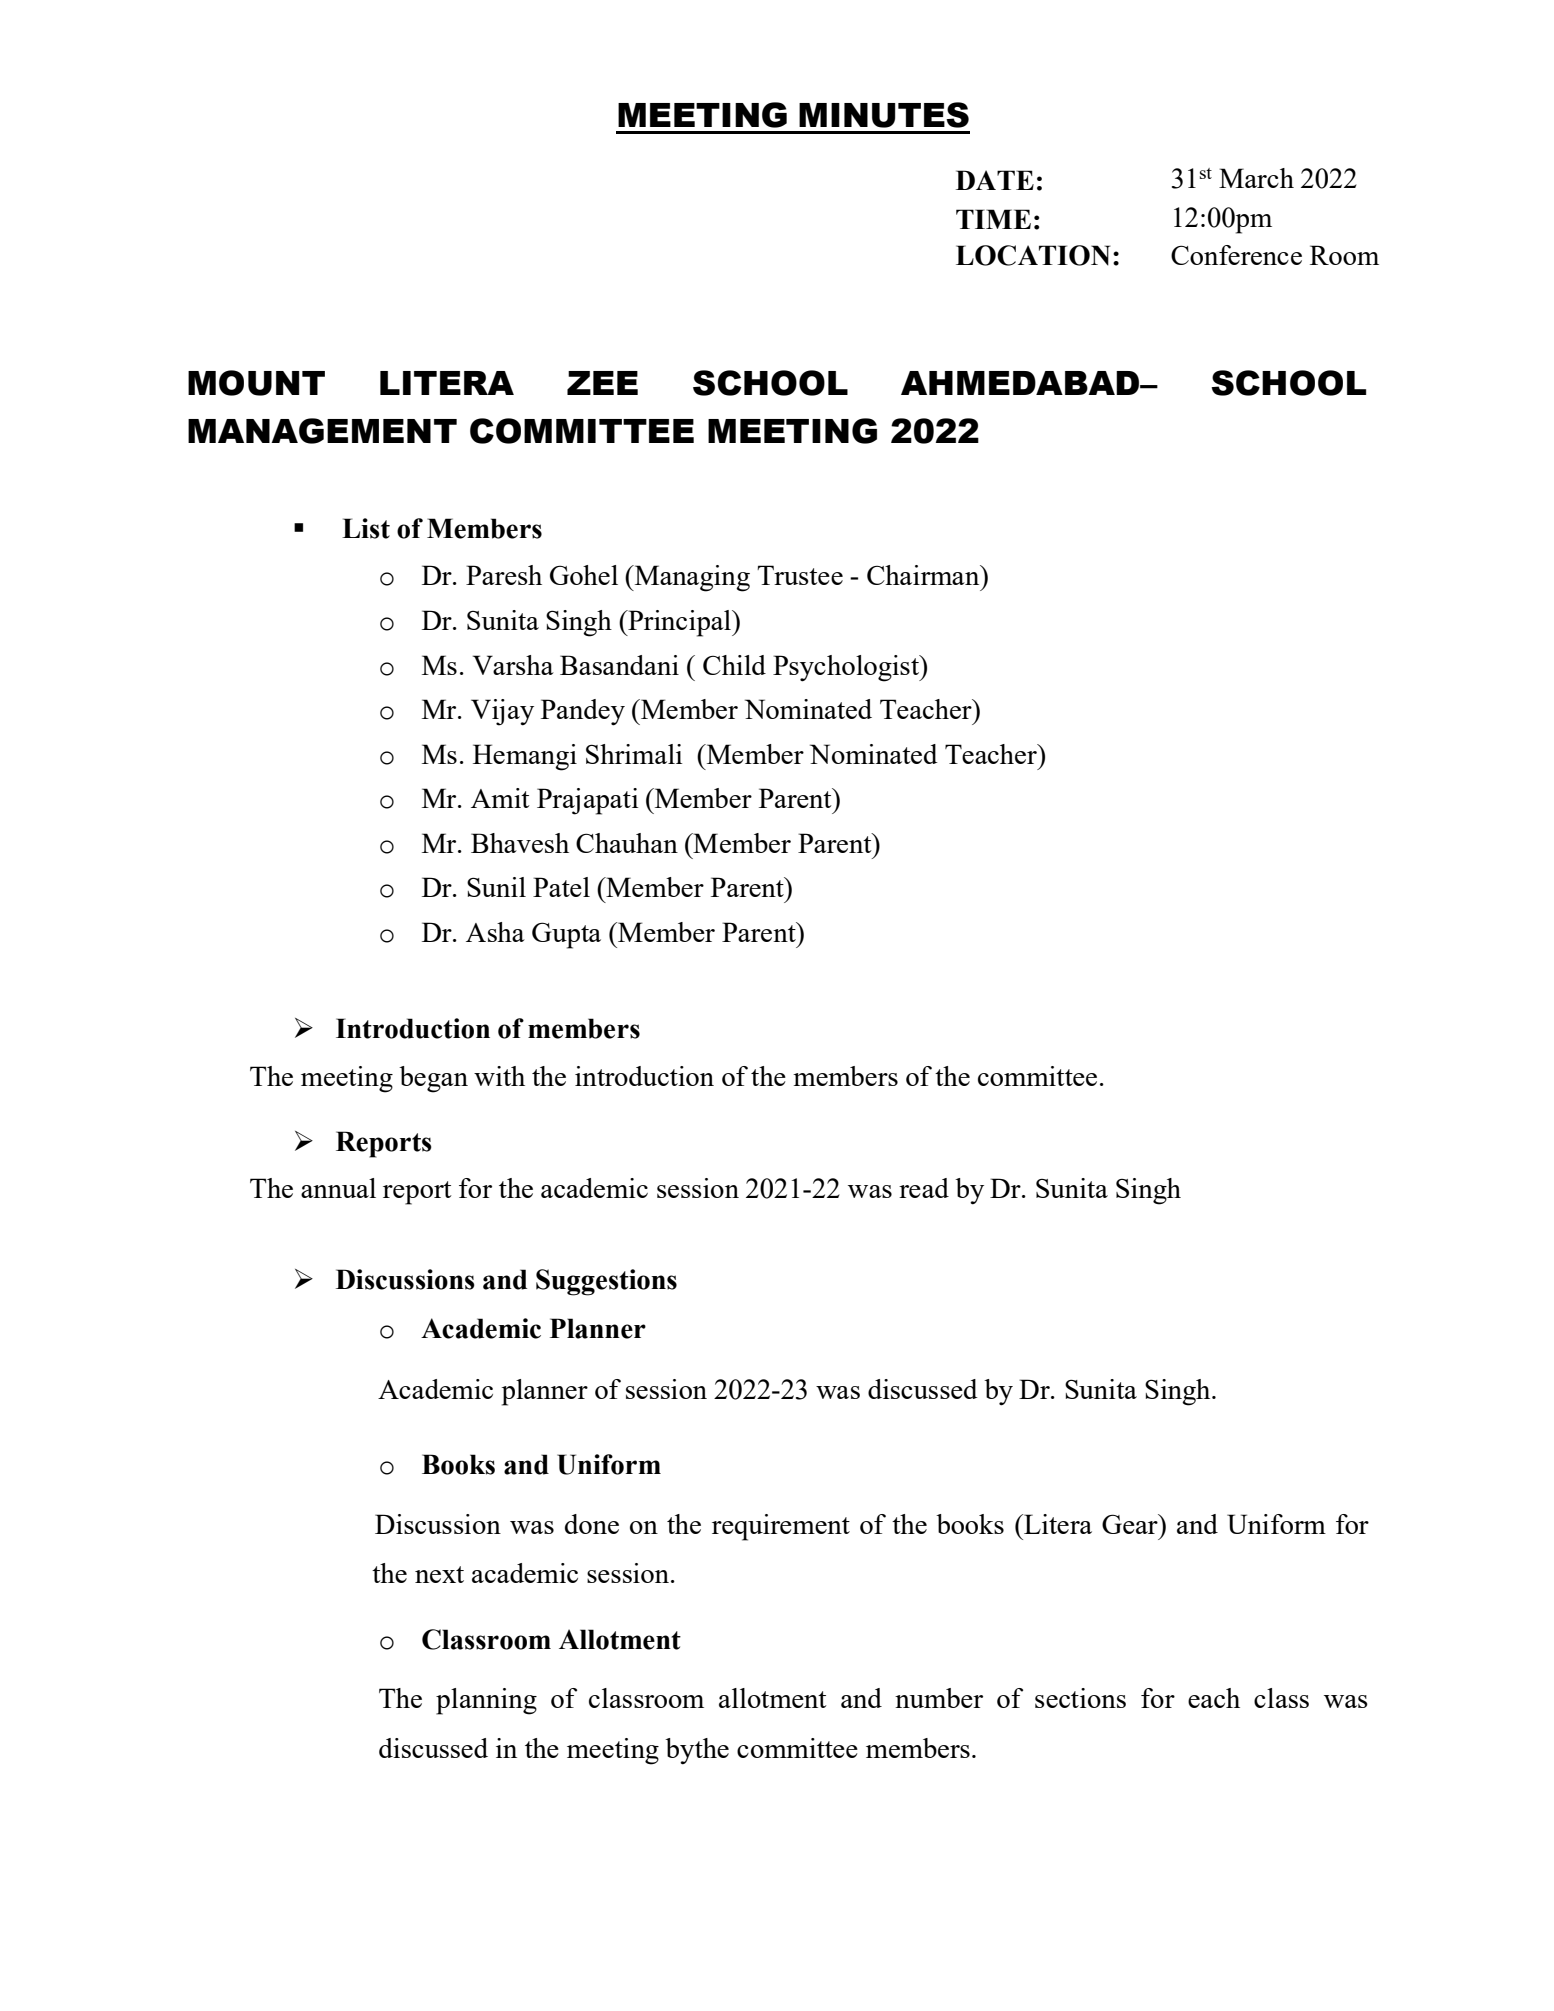  I want to click on next, so click(439, 1574).
